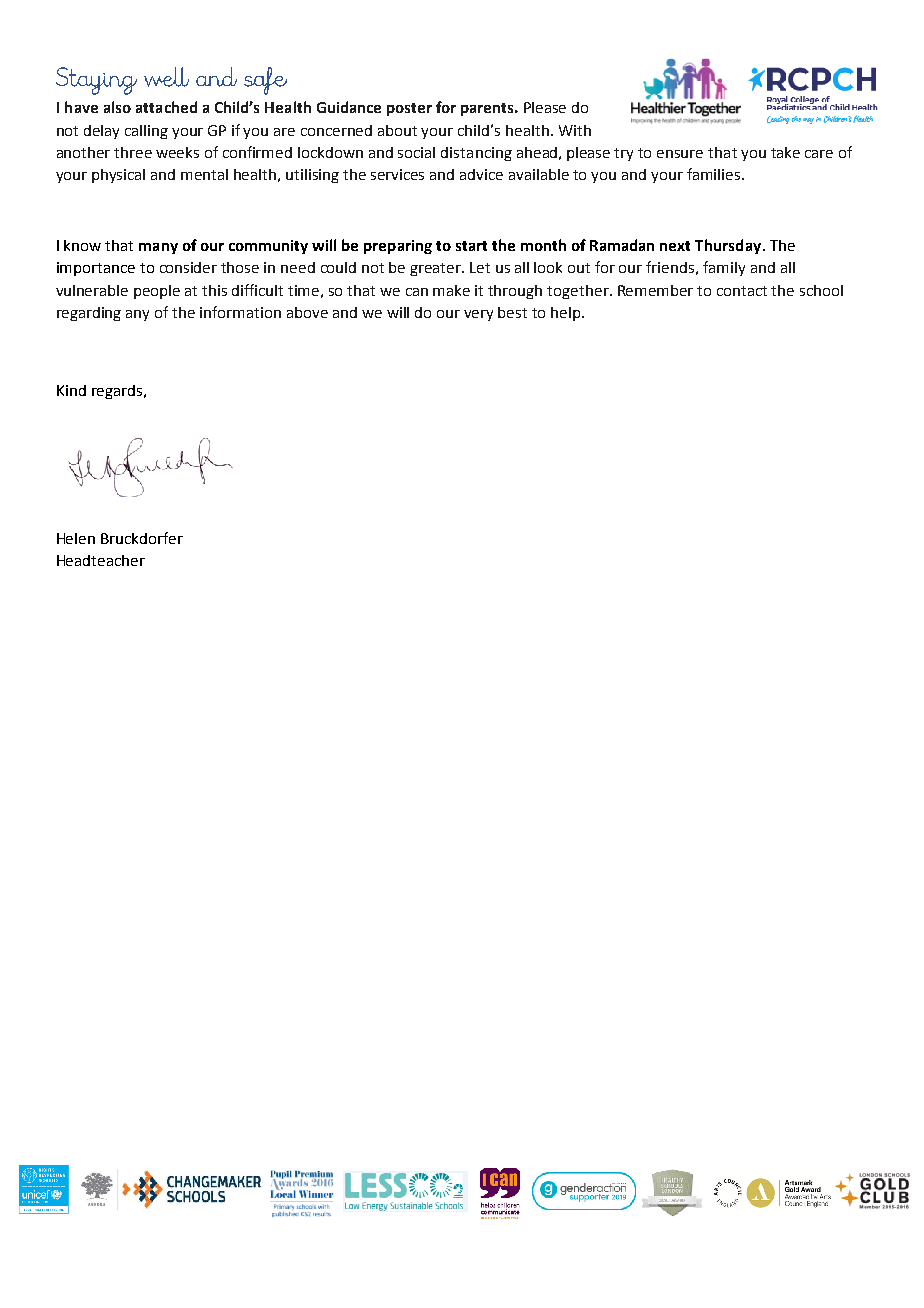 The image size is (924, 1308). What do you see at coordinates (728, 246) in the screenshot?
I see `Thursday` at bounding box center [728, 246].
